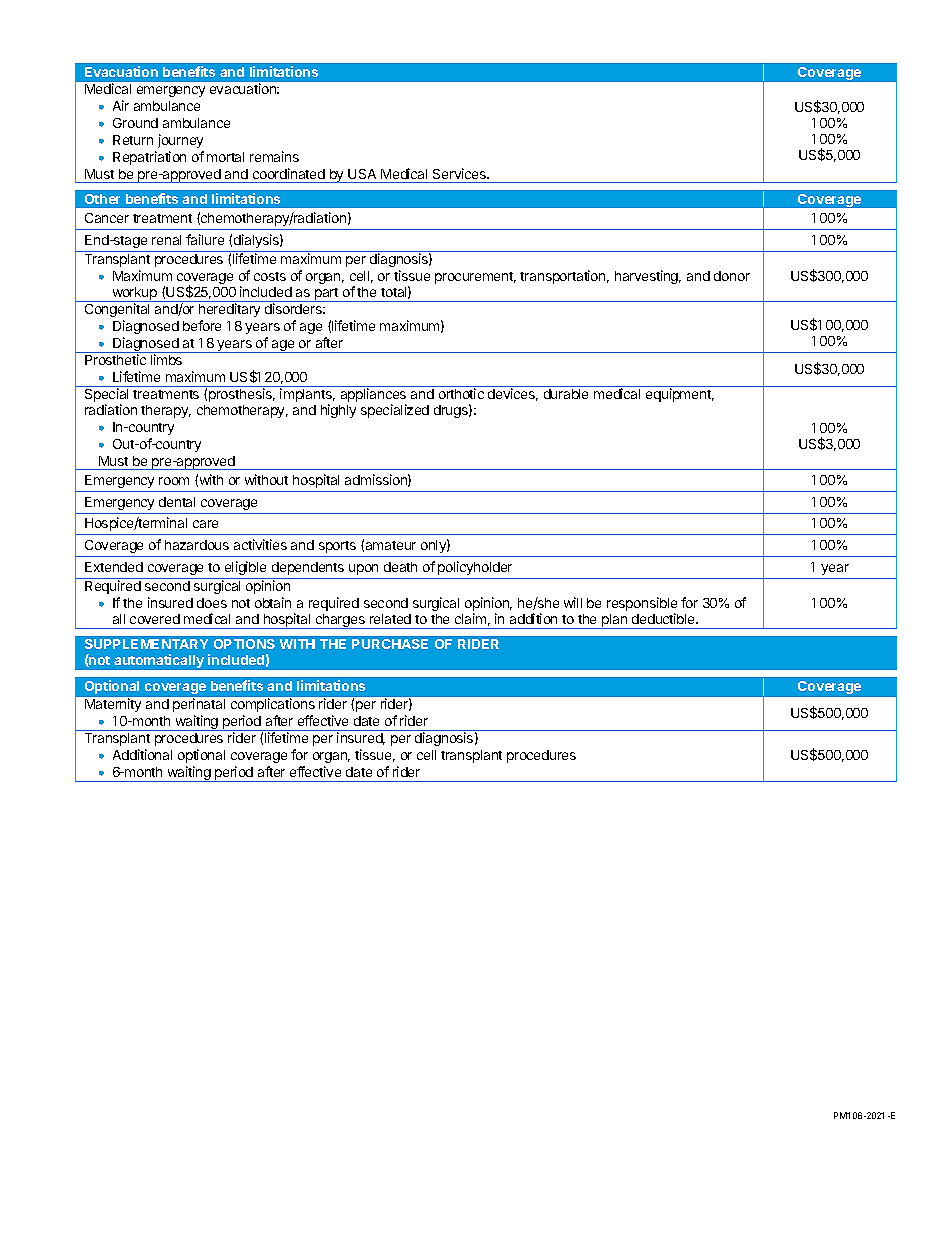 This screenshot has height=1233, width=952. What do you see at coordinates (177, 502) in the screenshot?
I see `dental` at bounding box center [177, 502].
